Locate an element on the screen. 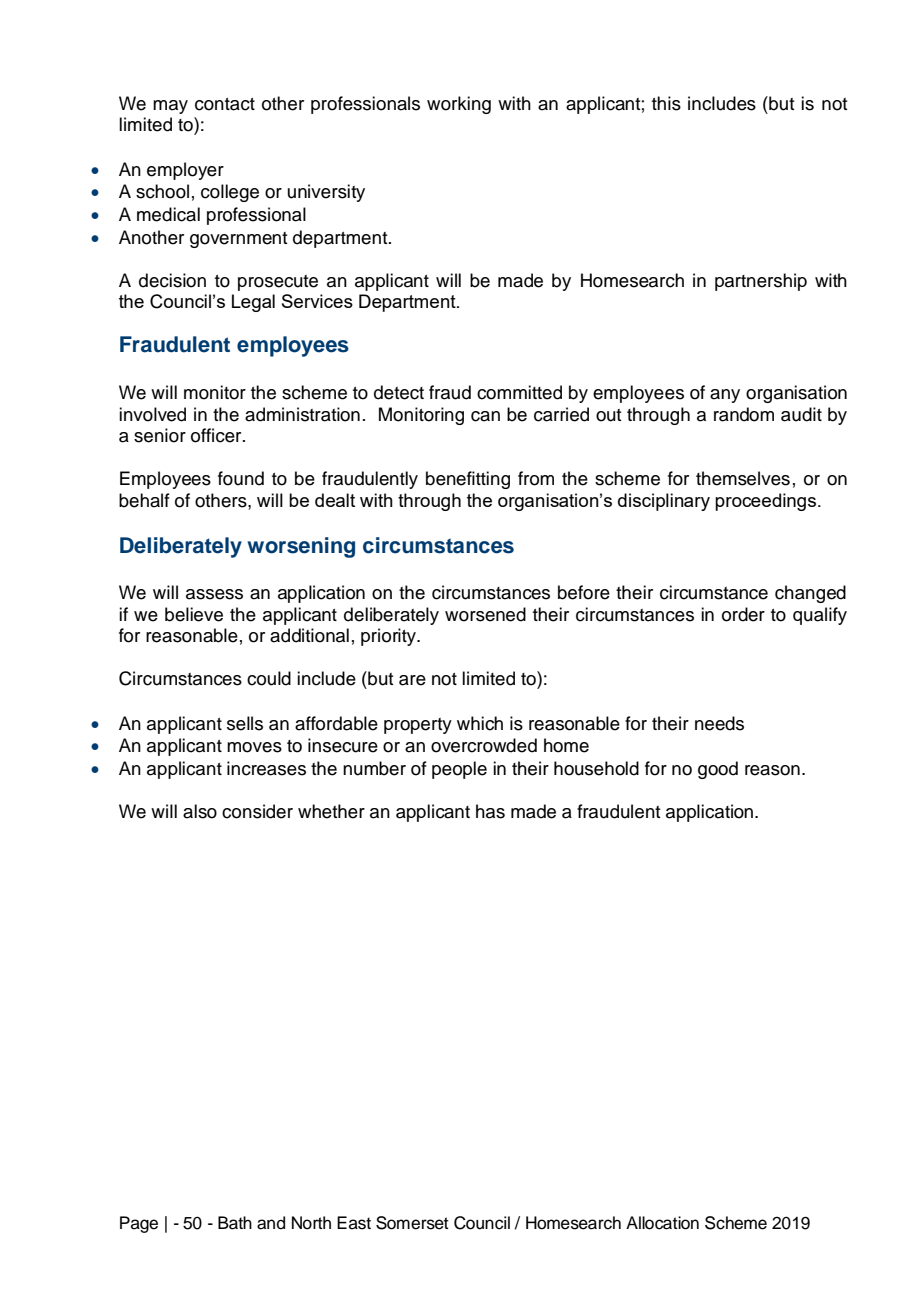 The image size is (924, 1308). contact is located at coordinates (225, 104).
